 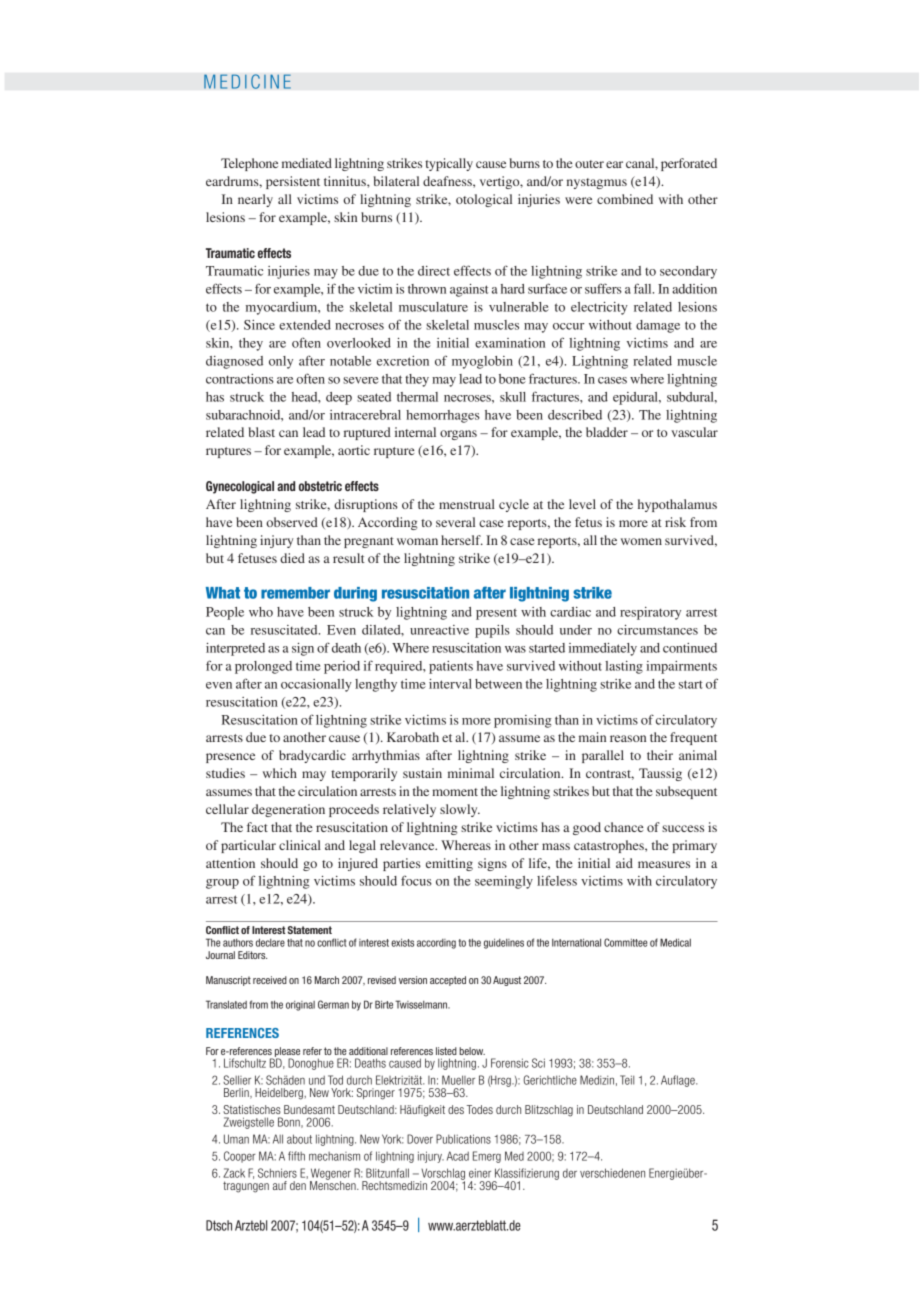 I want to click on respiratory, so click(x=650, y=613).
